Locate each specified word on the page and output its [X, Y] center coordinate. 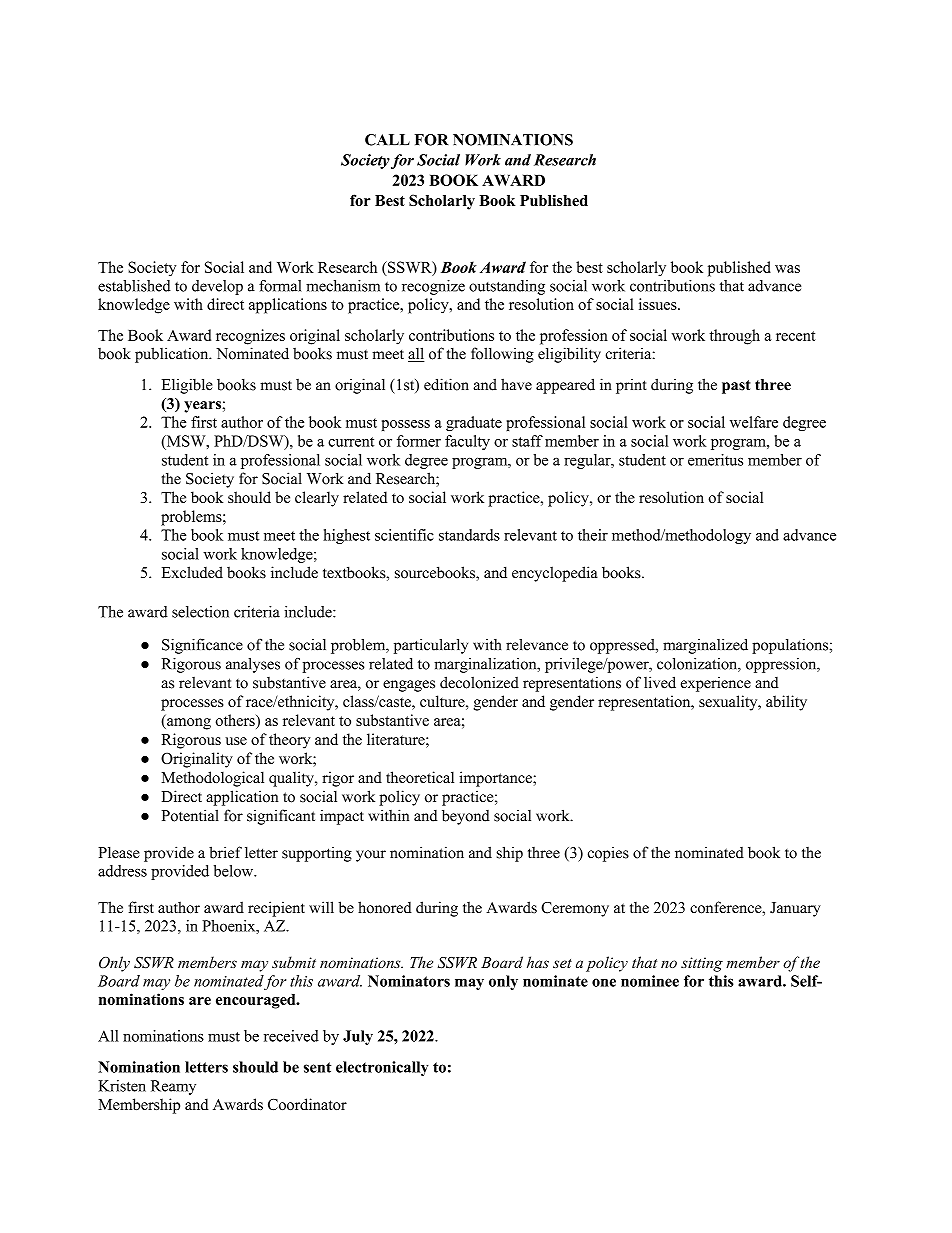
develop [217, 287]
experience [716, 684]
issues [659, 304]
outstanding [507, 287]
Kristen [122, 1086]
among [188, 724]
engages [409, 686]
